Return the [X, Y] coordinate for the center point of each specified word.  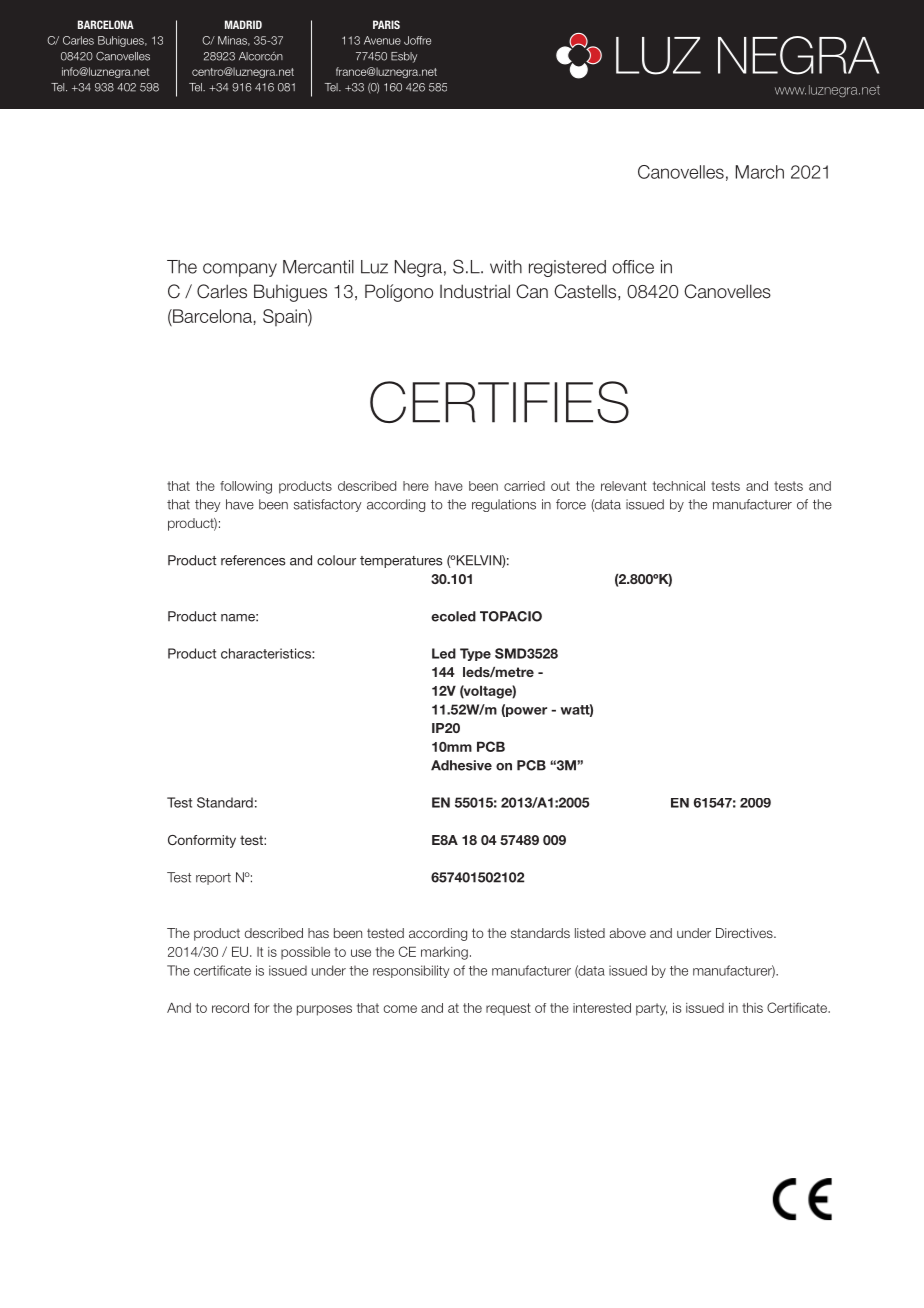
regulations [504, 505]
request [508, 1009]
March [760, 172]
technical [679, 486]
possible [305, 953]
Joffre [417, 40]
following [246, 487]
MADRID [243, 24]
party [651, 1009]
